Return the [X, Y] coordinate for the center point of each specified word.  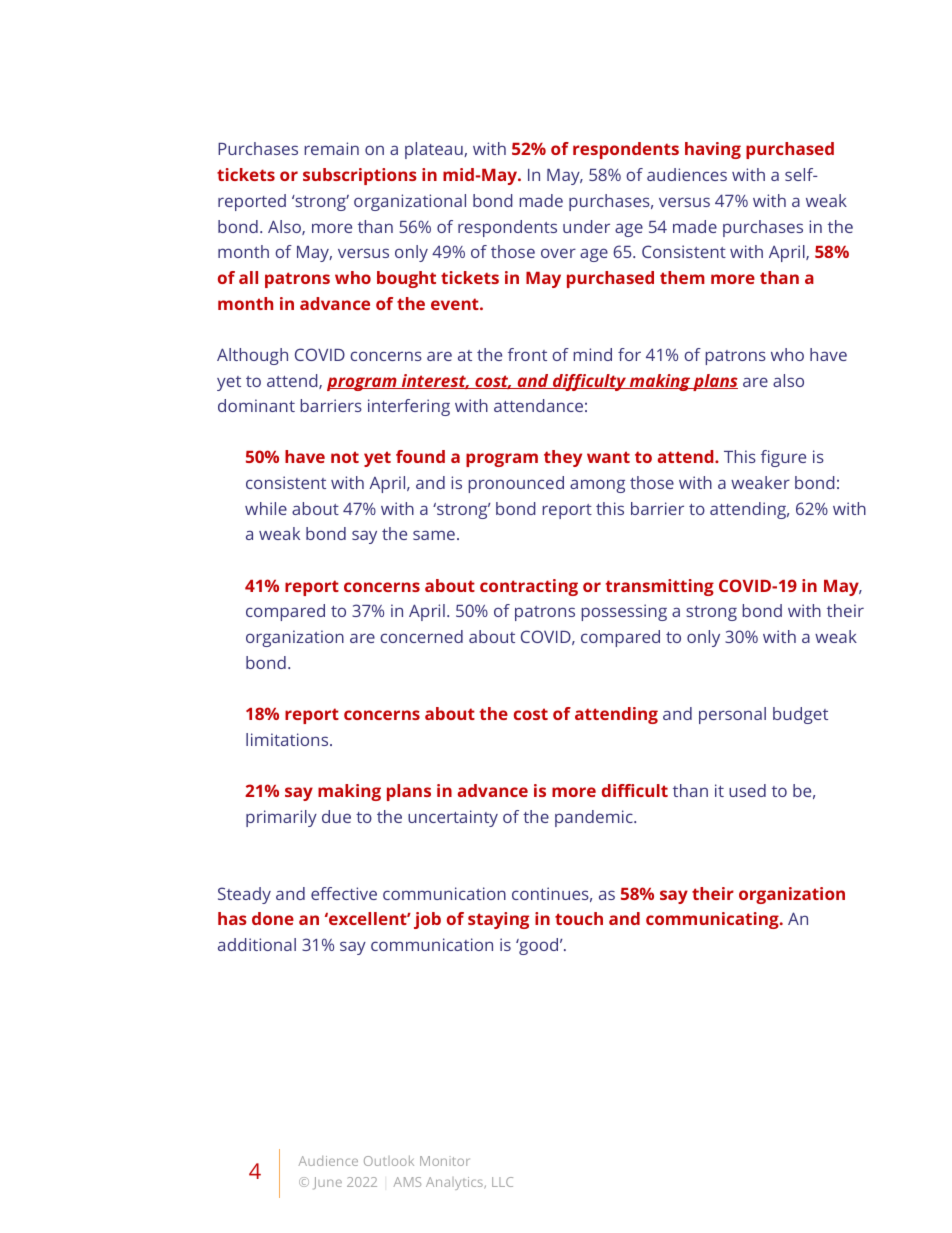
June [327, 1183]
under [586, 226]
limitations [288, 739]
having [713, 150]
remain [331, 148]
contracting [529, 587]
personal [732, 715]
